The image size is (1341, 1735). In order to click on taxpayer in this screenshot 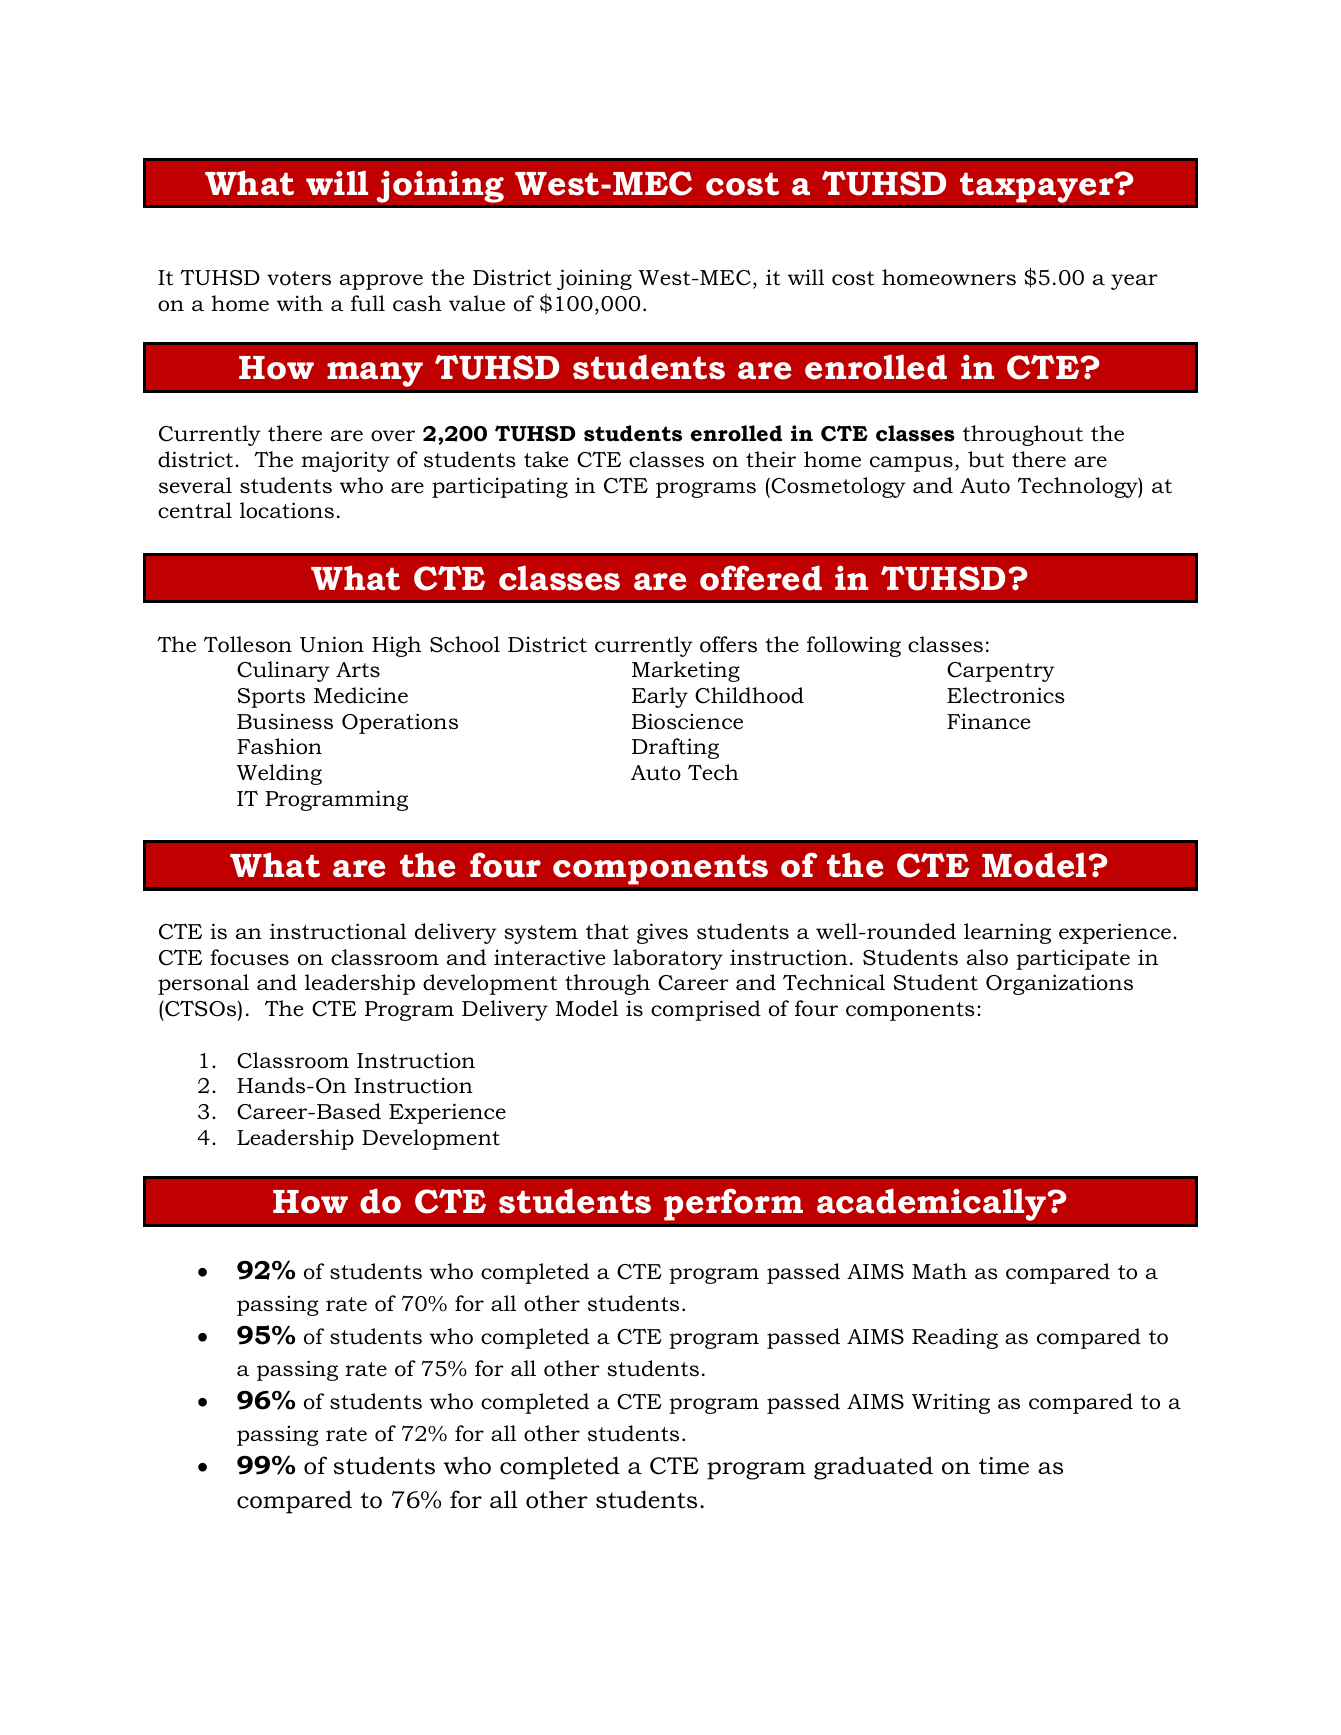, I will do `click(1038, 187)`.
